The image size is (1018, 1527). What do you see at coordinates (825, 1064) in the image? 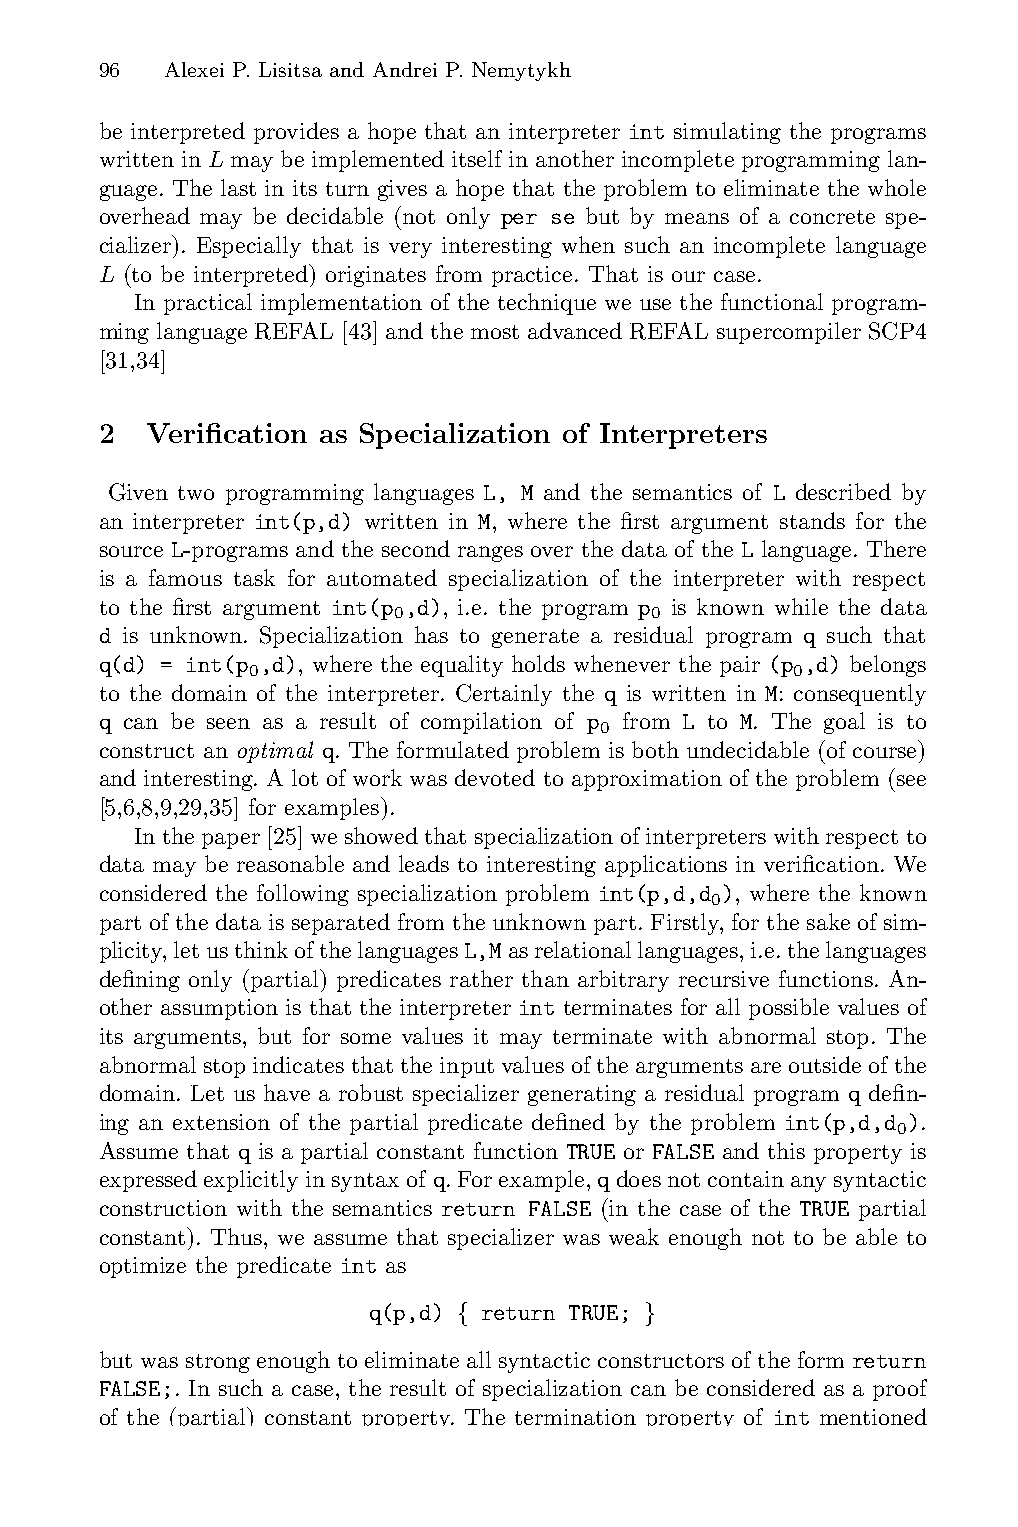
I see `outside` at bounding box center [825, 1064].
